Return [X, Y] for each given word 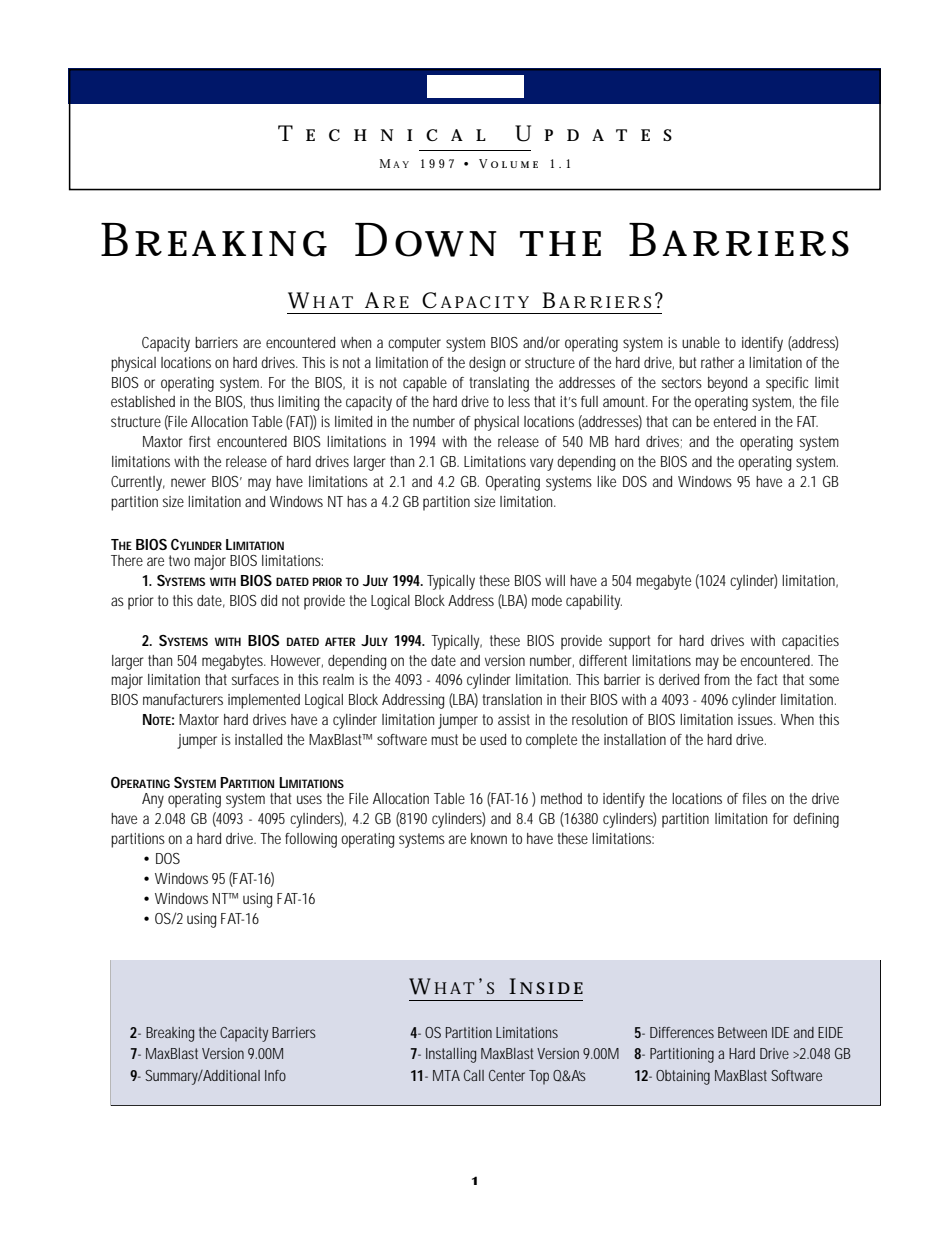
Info [275, 1075]
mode [547, 600]
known [489, 838]
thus [262, 401]
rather [717, 362]
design [487, 364]
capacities [810, 642]
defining [816, 820]
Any [153, 800]
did [269, 600]
